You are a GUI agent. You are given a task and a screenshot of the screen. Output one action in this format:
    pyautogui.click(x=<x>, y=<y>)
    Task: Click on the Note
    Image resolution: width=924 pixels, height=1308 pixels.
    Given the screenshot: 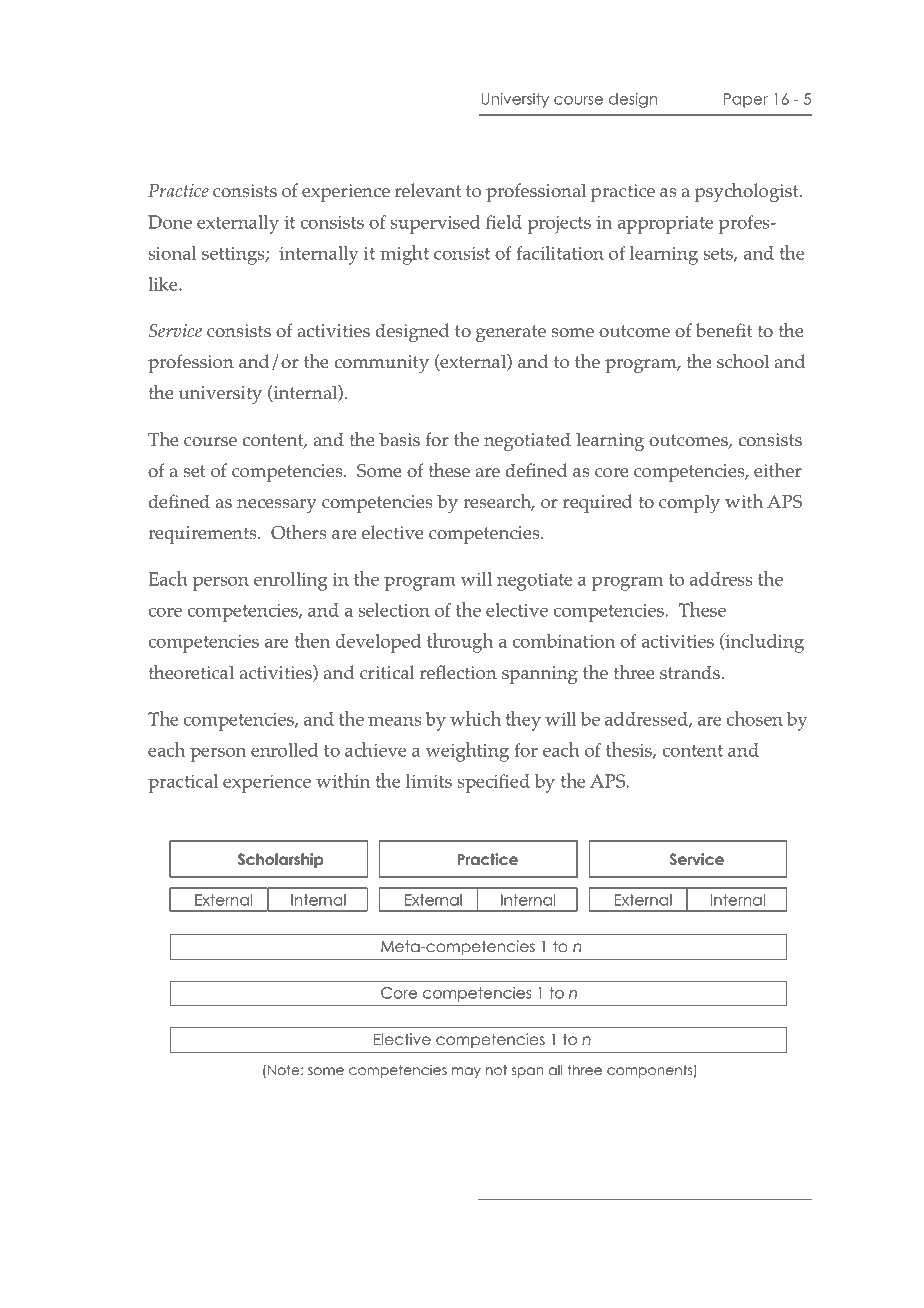 What is the action you would take?
    pyautogui.click(x=285, y=1070)
